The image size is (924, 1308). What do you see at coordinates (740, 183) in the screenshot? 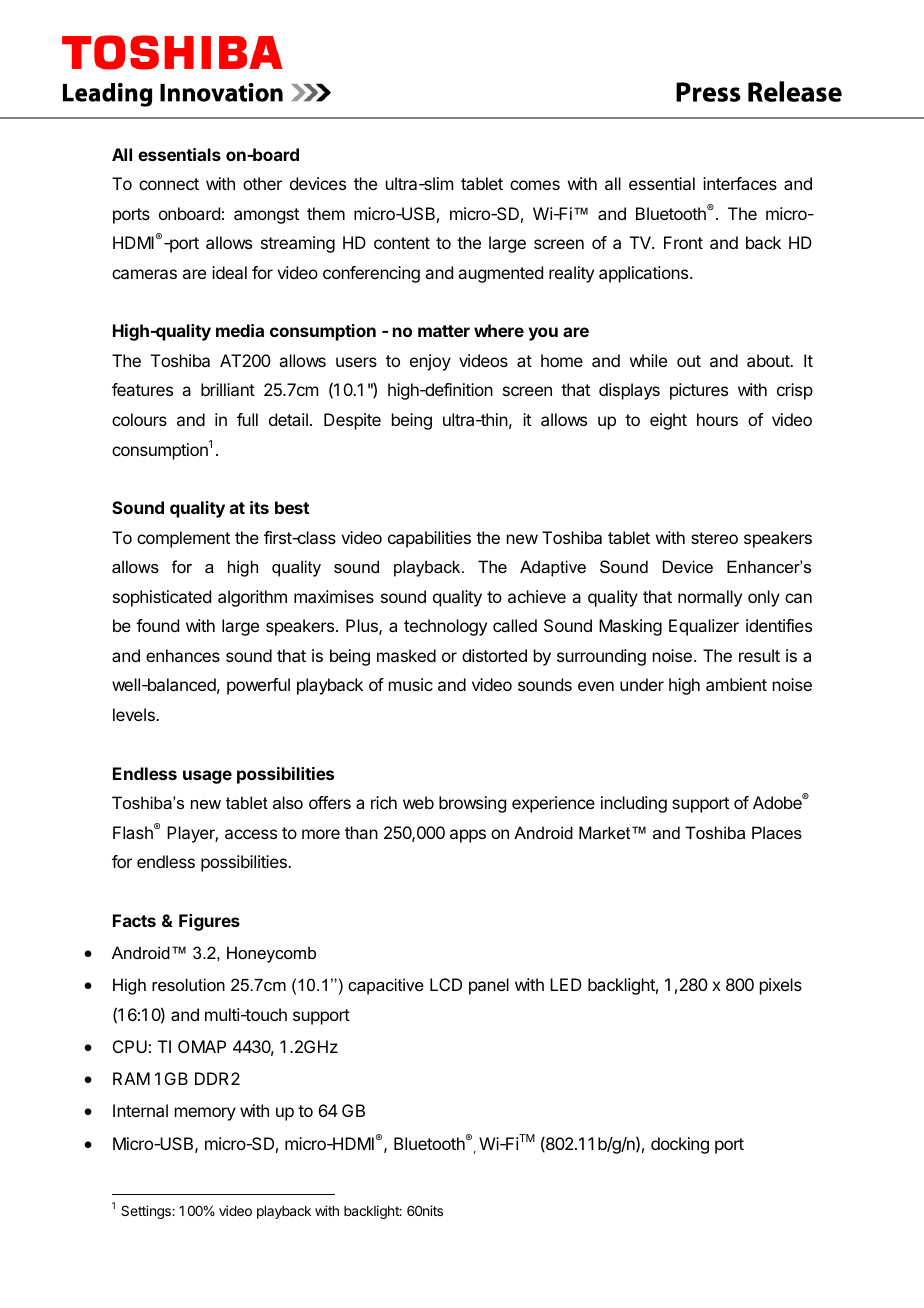
I see `interfaces` at bounding box center [740, 183].
